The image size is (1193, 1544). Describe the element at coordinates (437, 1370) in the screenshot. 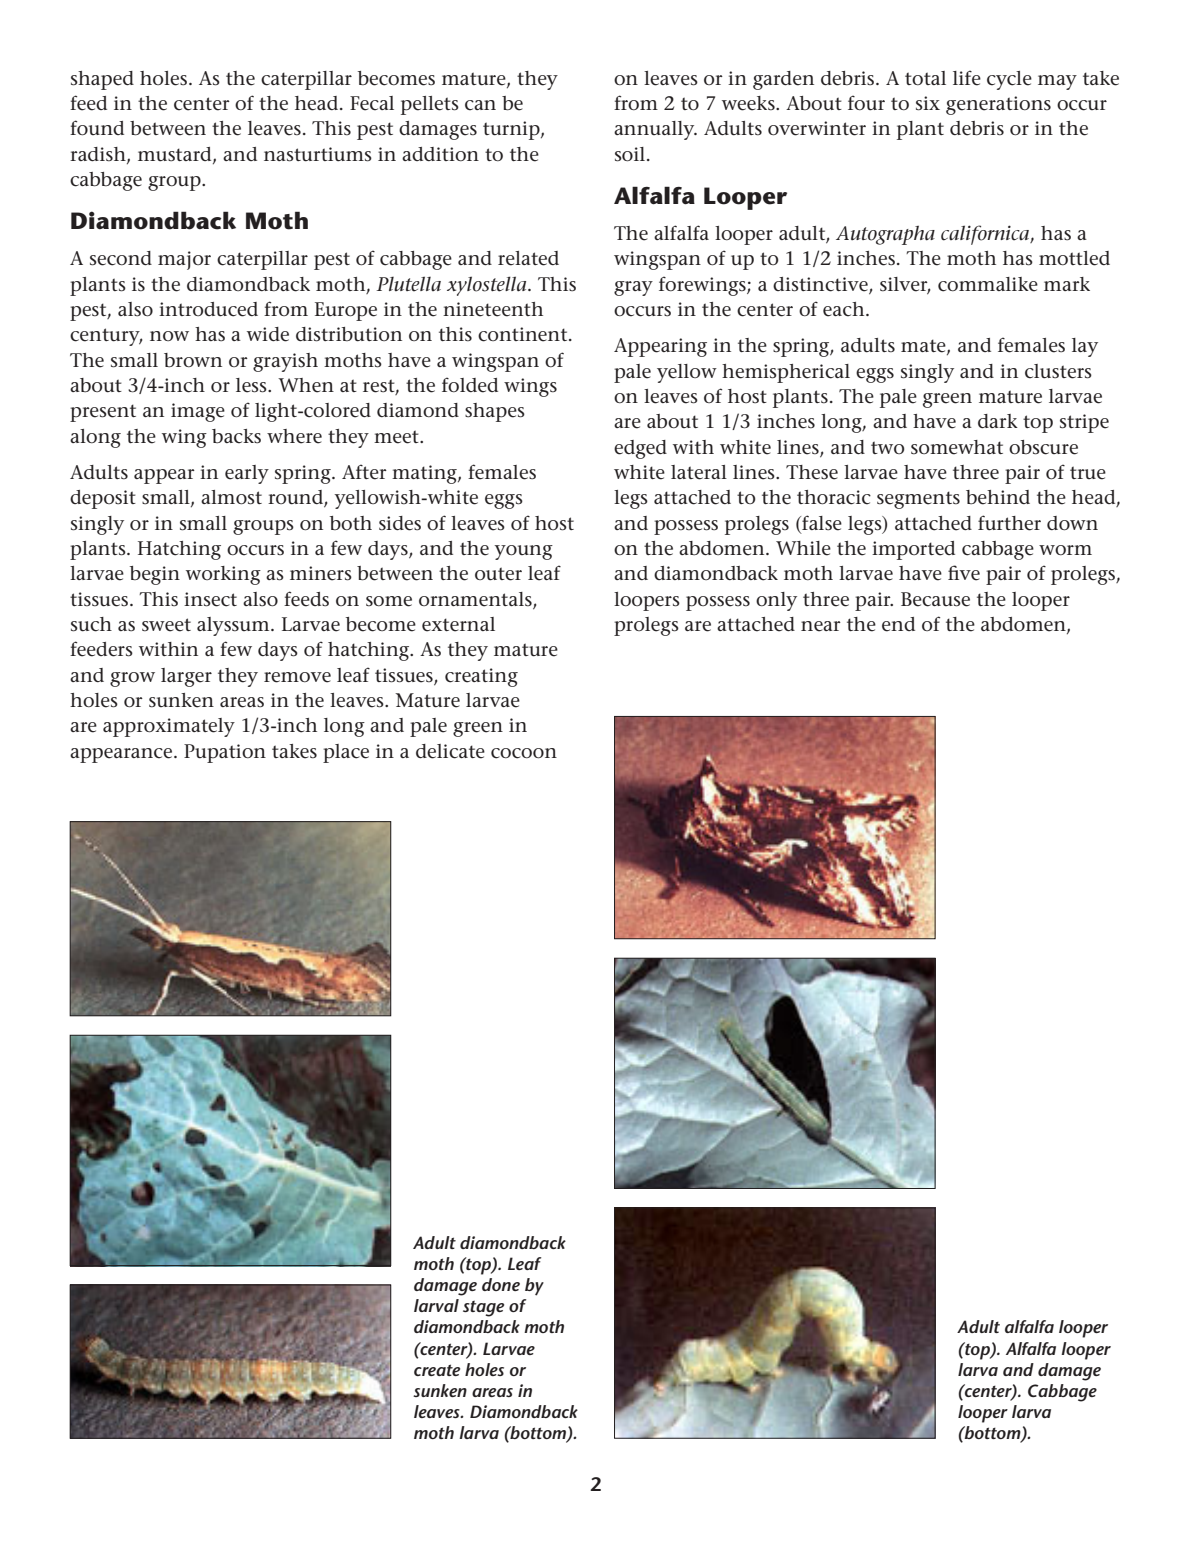

I see `create` at that location.
